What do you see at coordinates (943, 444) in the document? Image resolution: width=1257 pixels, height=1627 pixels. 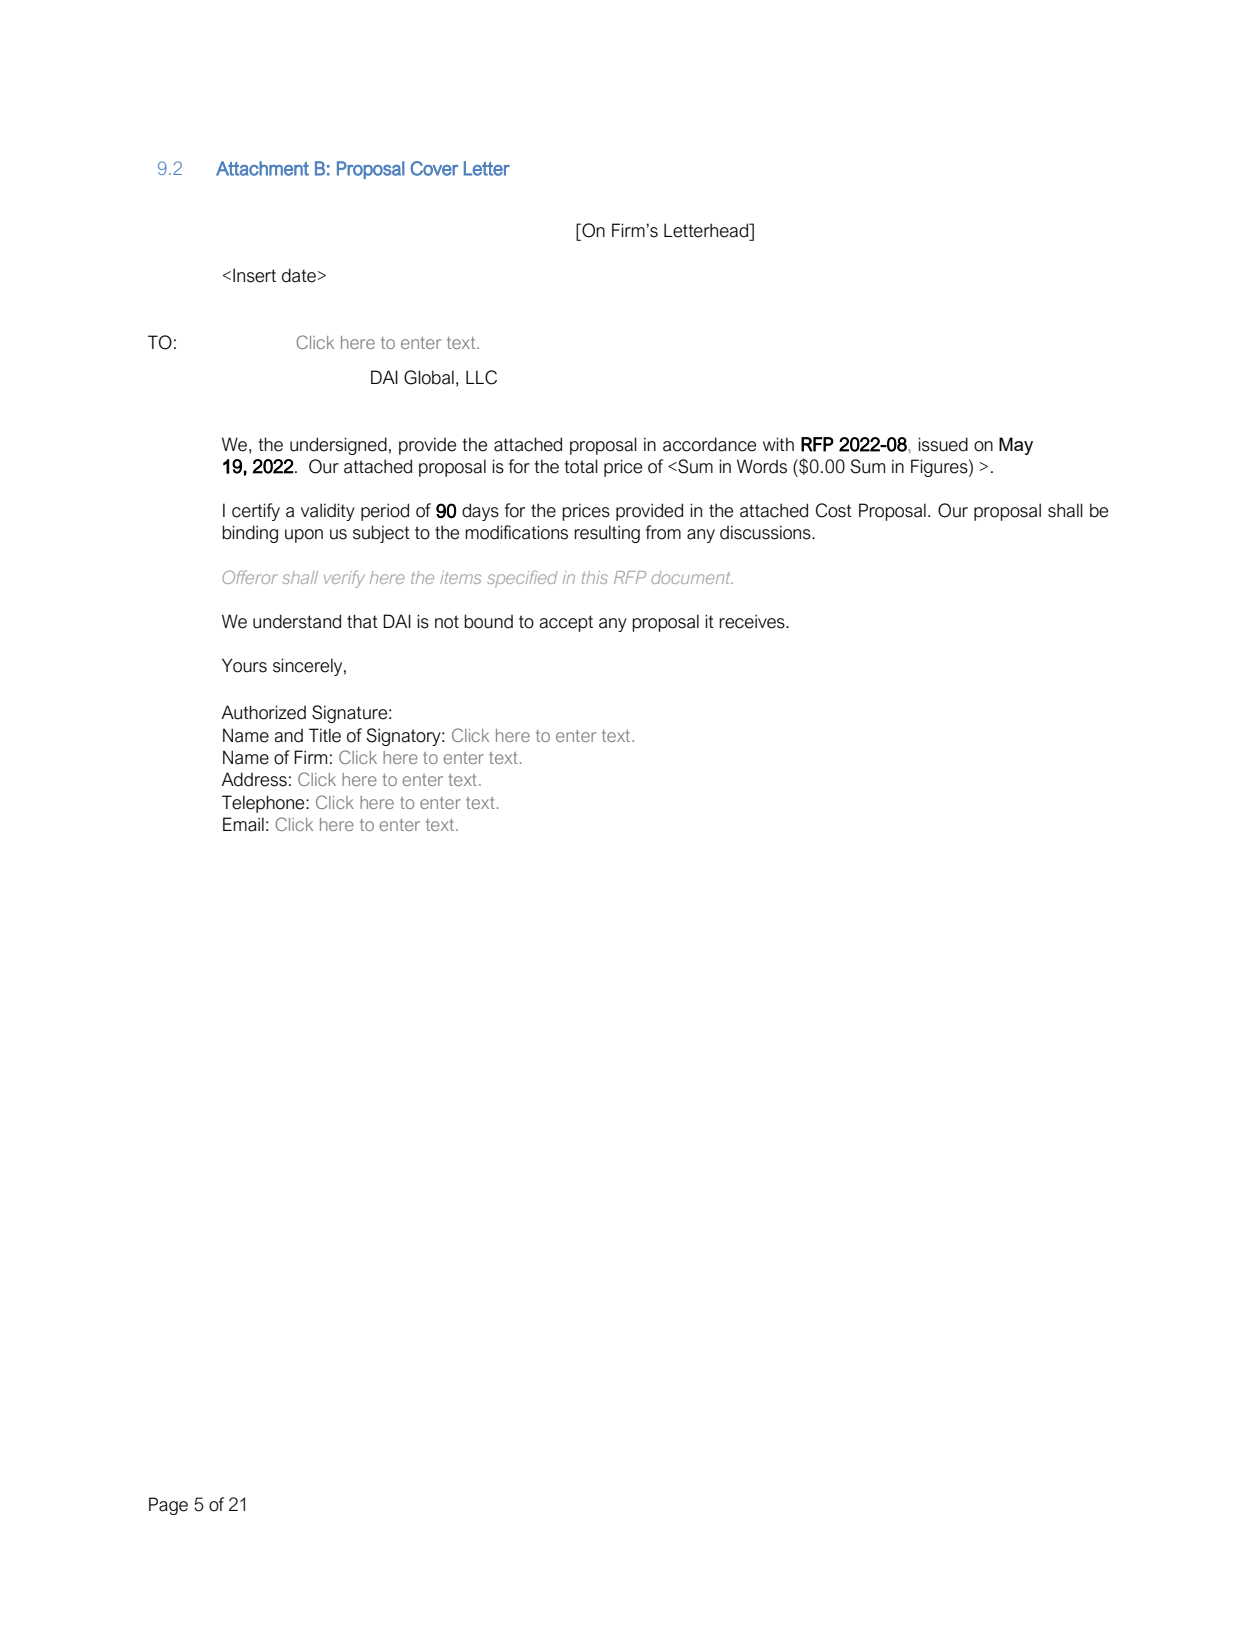 I see `issued` at bounding box center [943, 444].
